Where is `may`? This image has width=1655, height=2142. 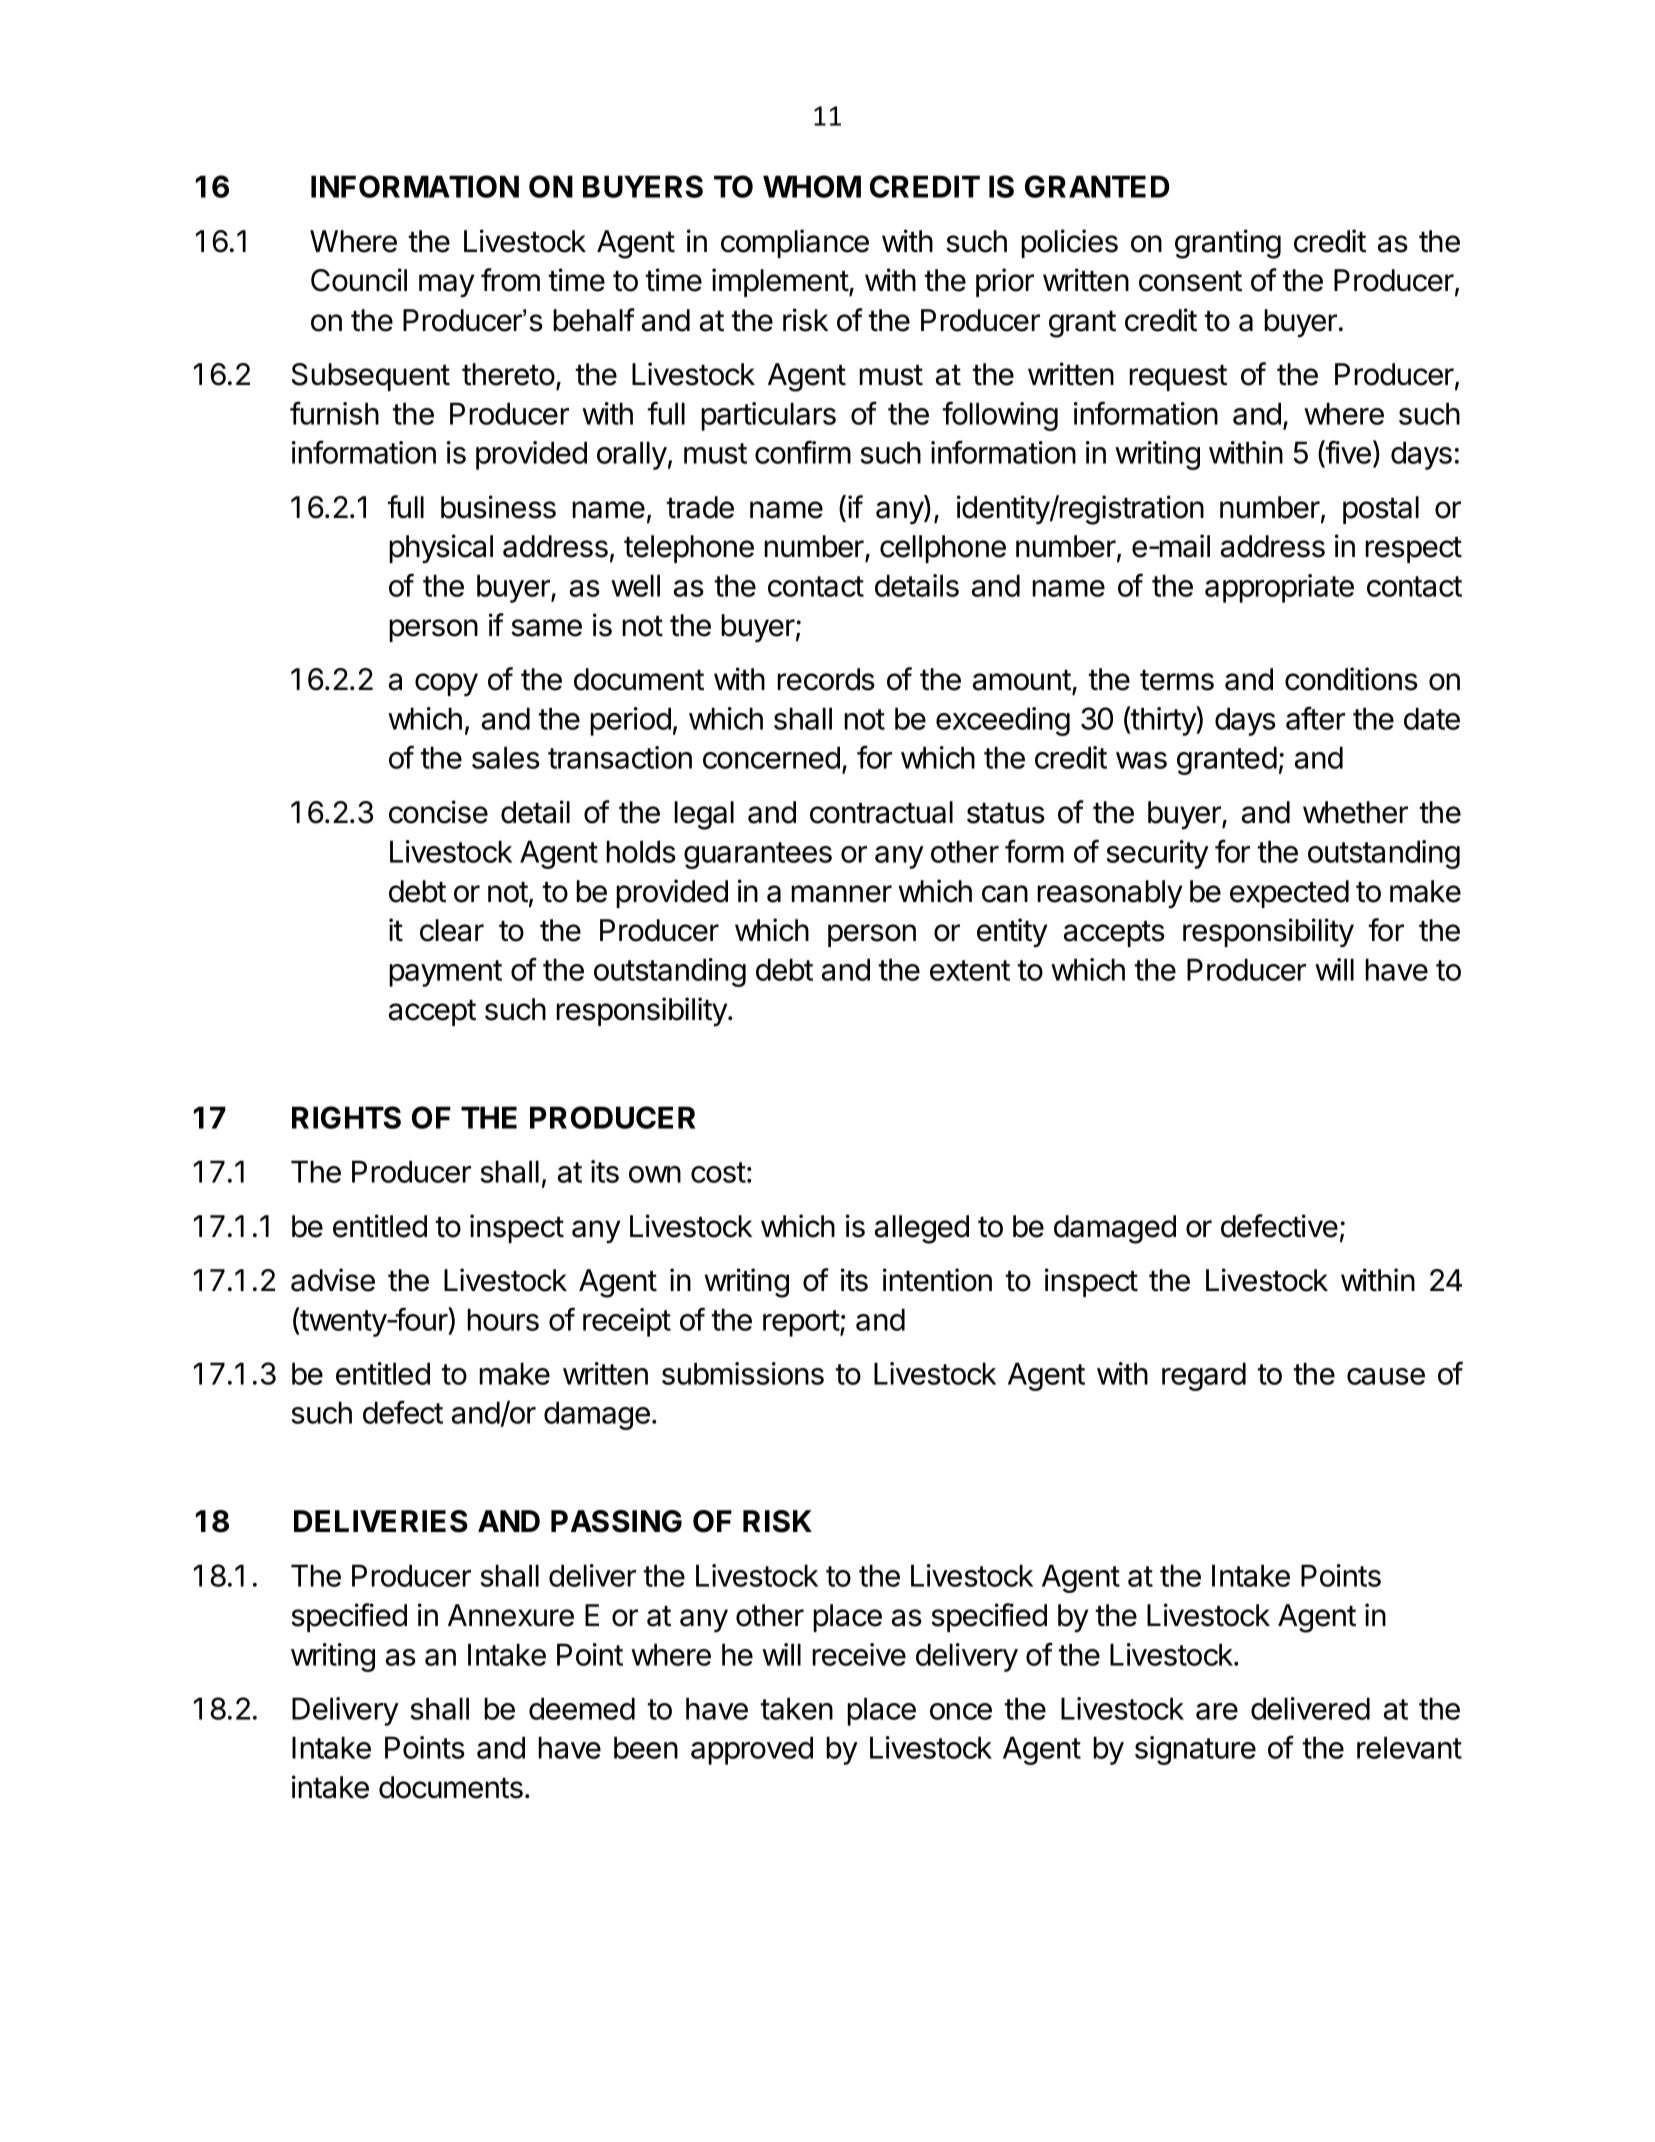 may is located at coordinates (446, 285).
